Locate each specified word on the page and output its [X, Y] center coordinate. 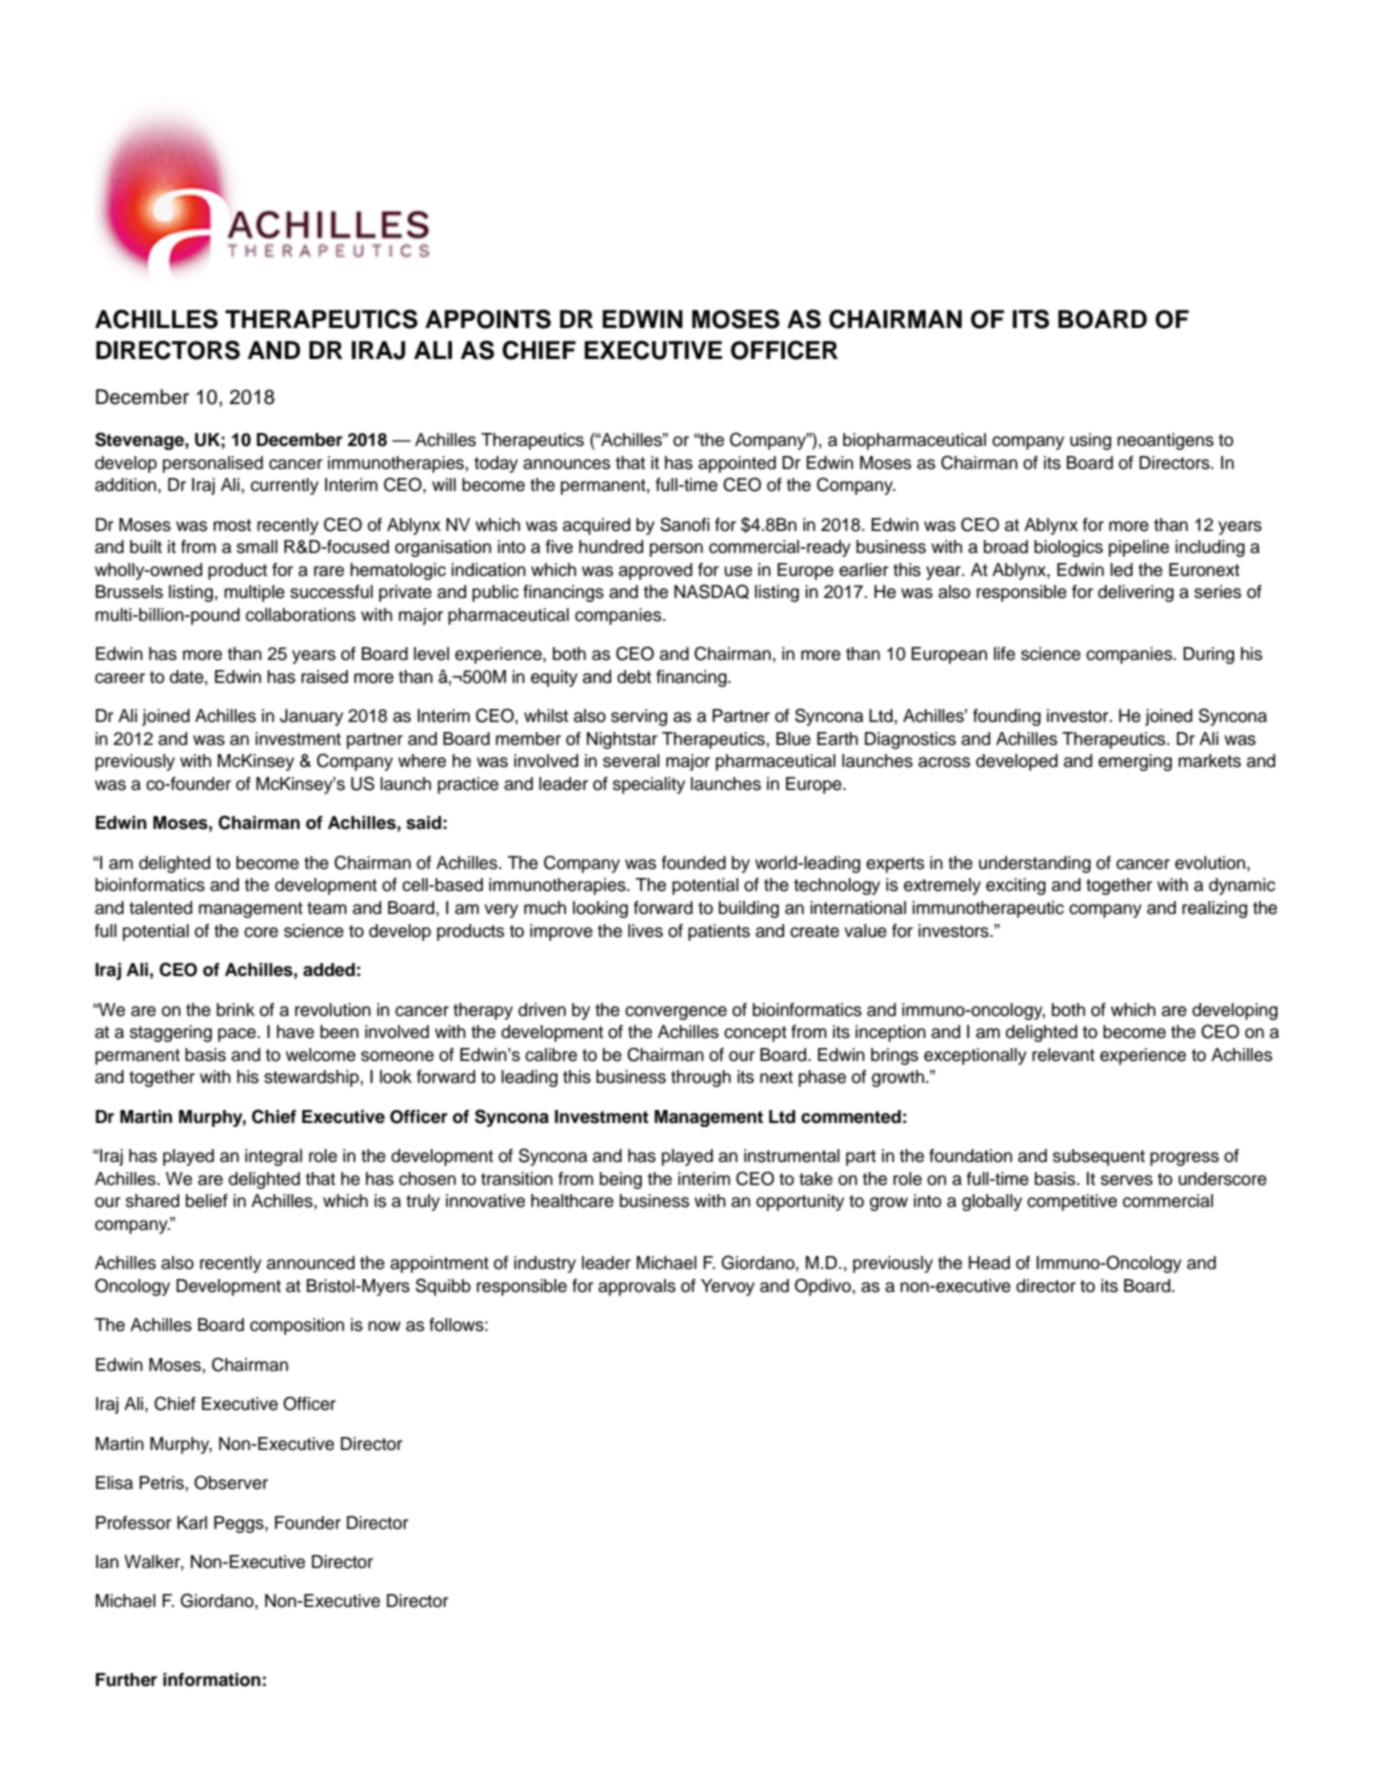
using [1090, 441]
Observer [231, 1482]
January [311, 717]
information [212, 1680]
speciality [649, 785]
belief [207, 1201]
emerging [1135, 762]
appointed [737, 464]
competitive [1072, 1202]
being [621, 1180]
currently [285, 486]
